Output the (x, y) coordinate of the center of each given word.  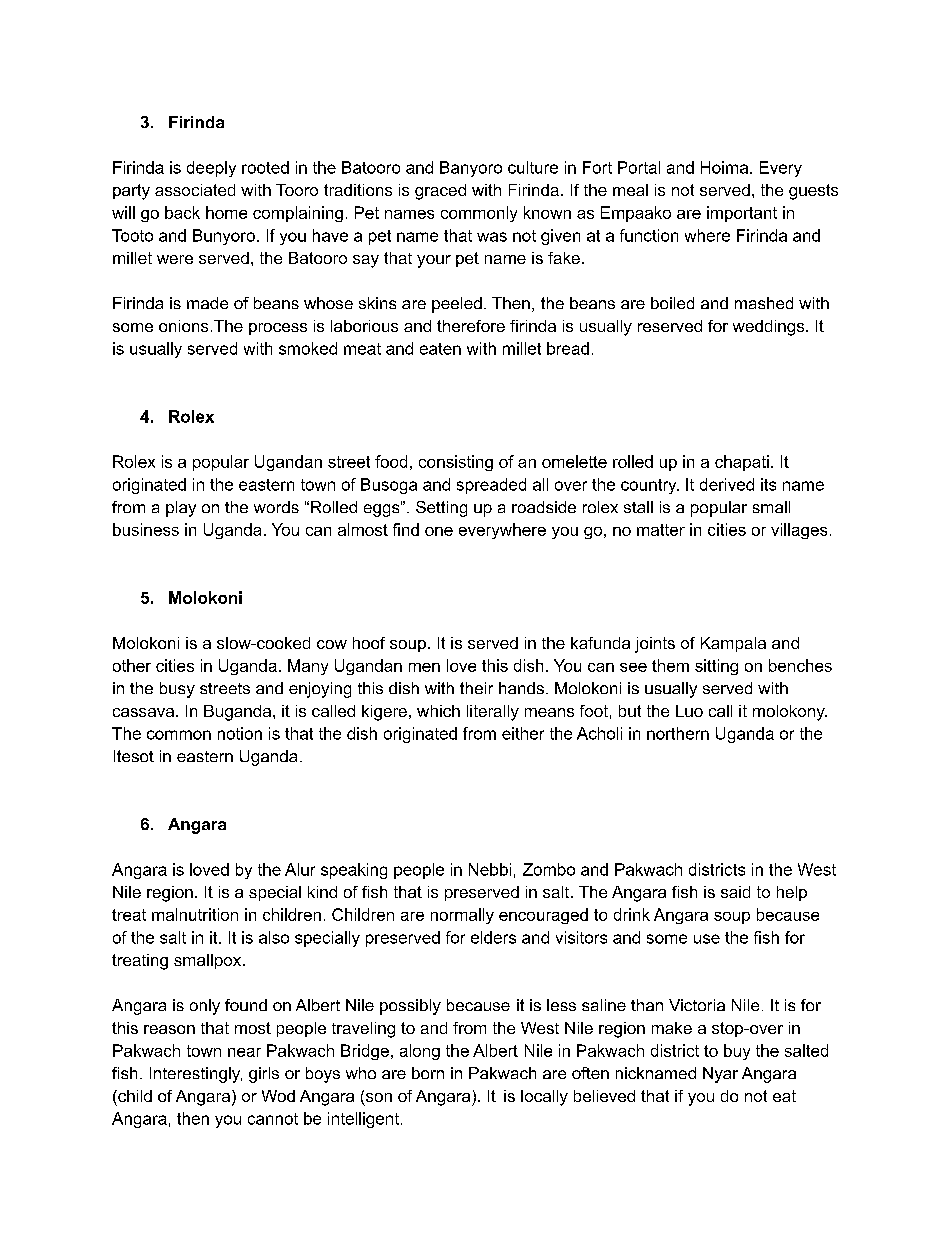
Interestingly (196, 1075)
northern (678, 733)
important (742, 214)
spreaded (491, 486)
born (428, 1073)
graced (440, 192)
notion (240, 733)
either (523, 733)
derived (727, 484)
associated (195, 190)
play (181, 509)
